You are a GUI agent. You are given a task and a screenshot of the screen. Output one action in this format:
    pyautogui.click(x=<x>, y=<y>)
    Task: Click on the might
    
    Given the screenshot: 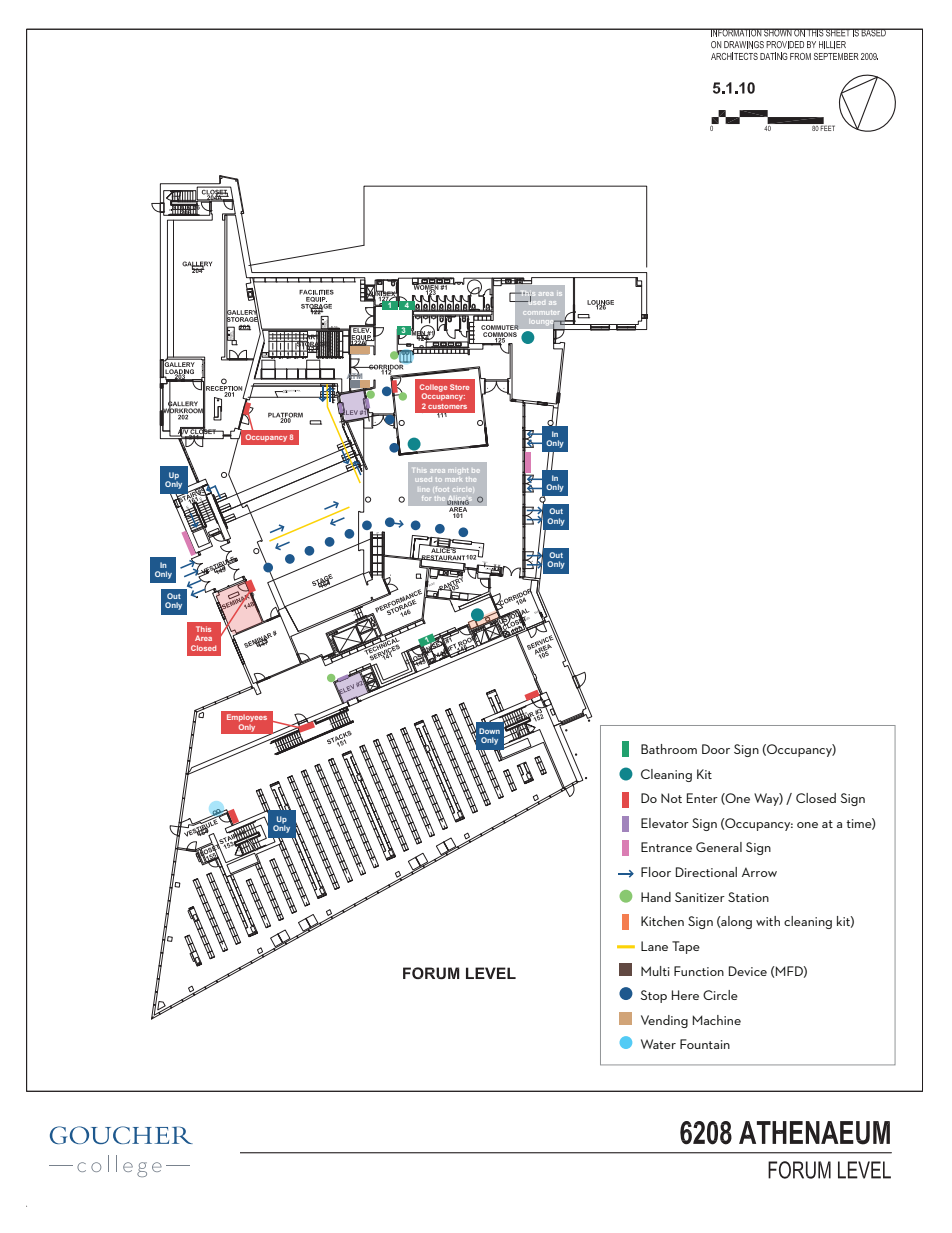 What is the action you would take?
    pyautogui.click(x=459, y=471)
